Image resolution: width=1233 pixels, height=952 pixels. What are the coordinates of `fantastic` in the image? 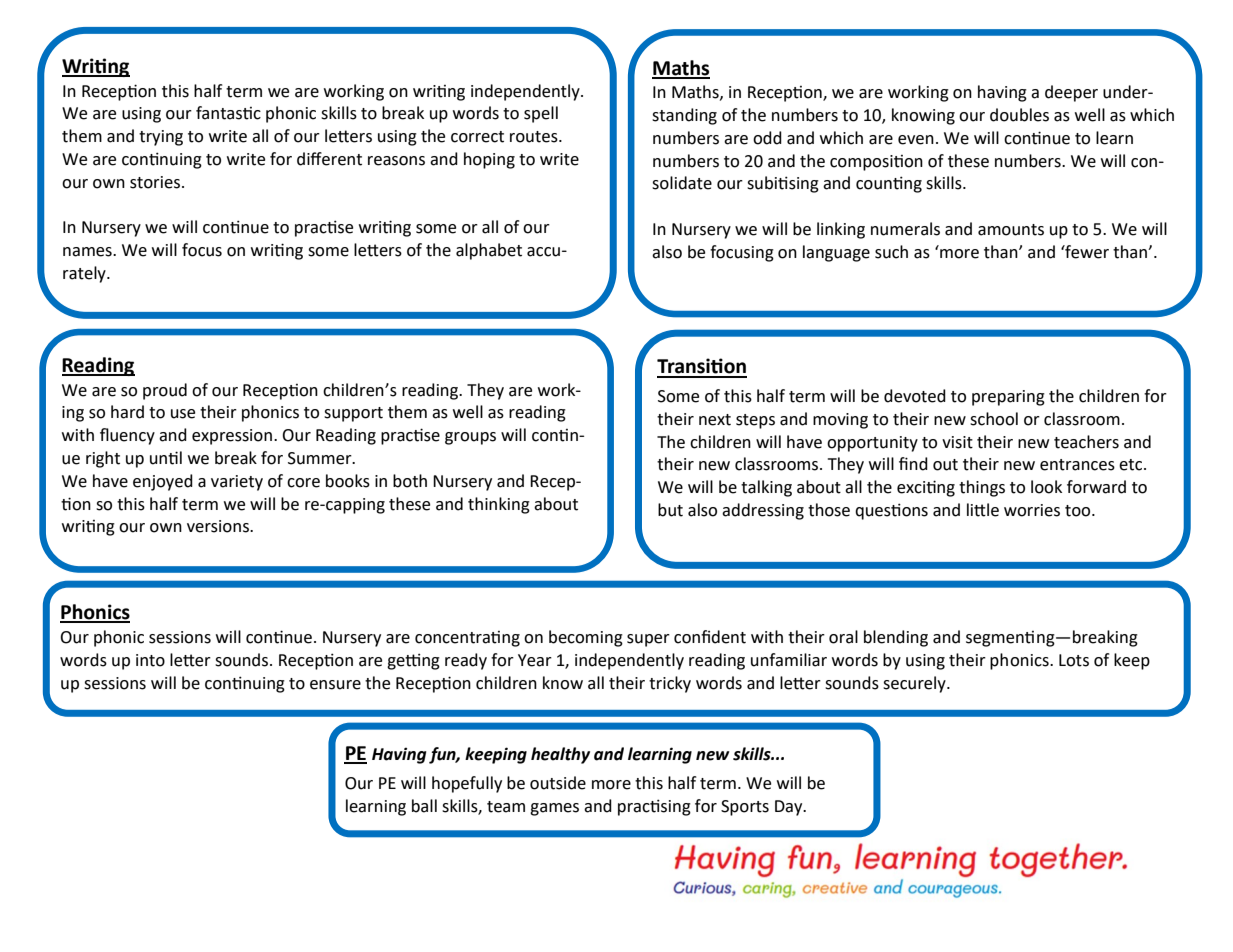 It's located at (228, 113).
